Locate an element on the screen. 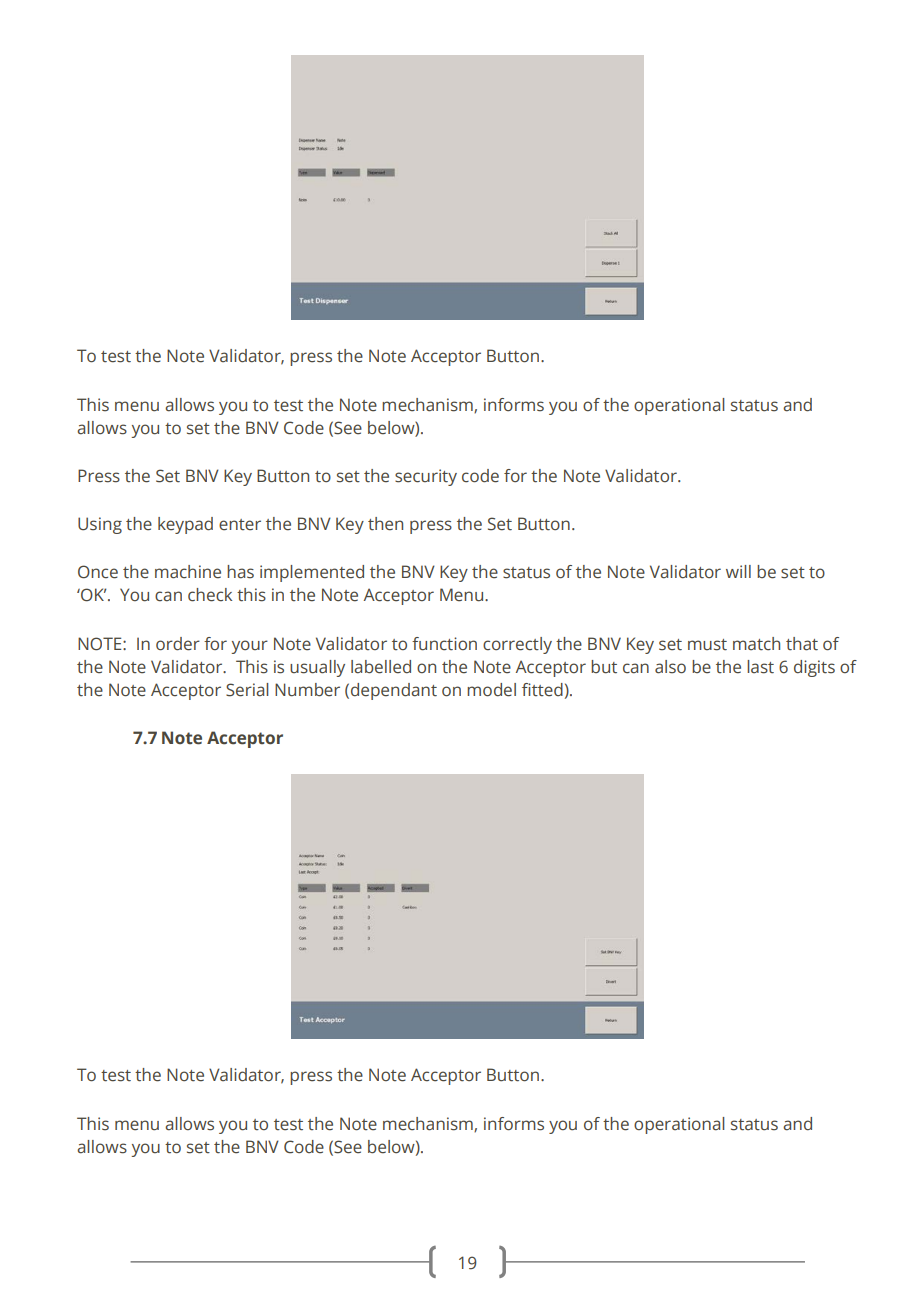 The width and height of the screenshot is (924, 1308). model is located at coordinates (491, 690).
